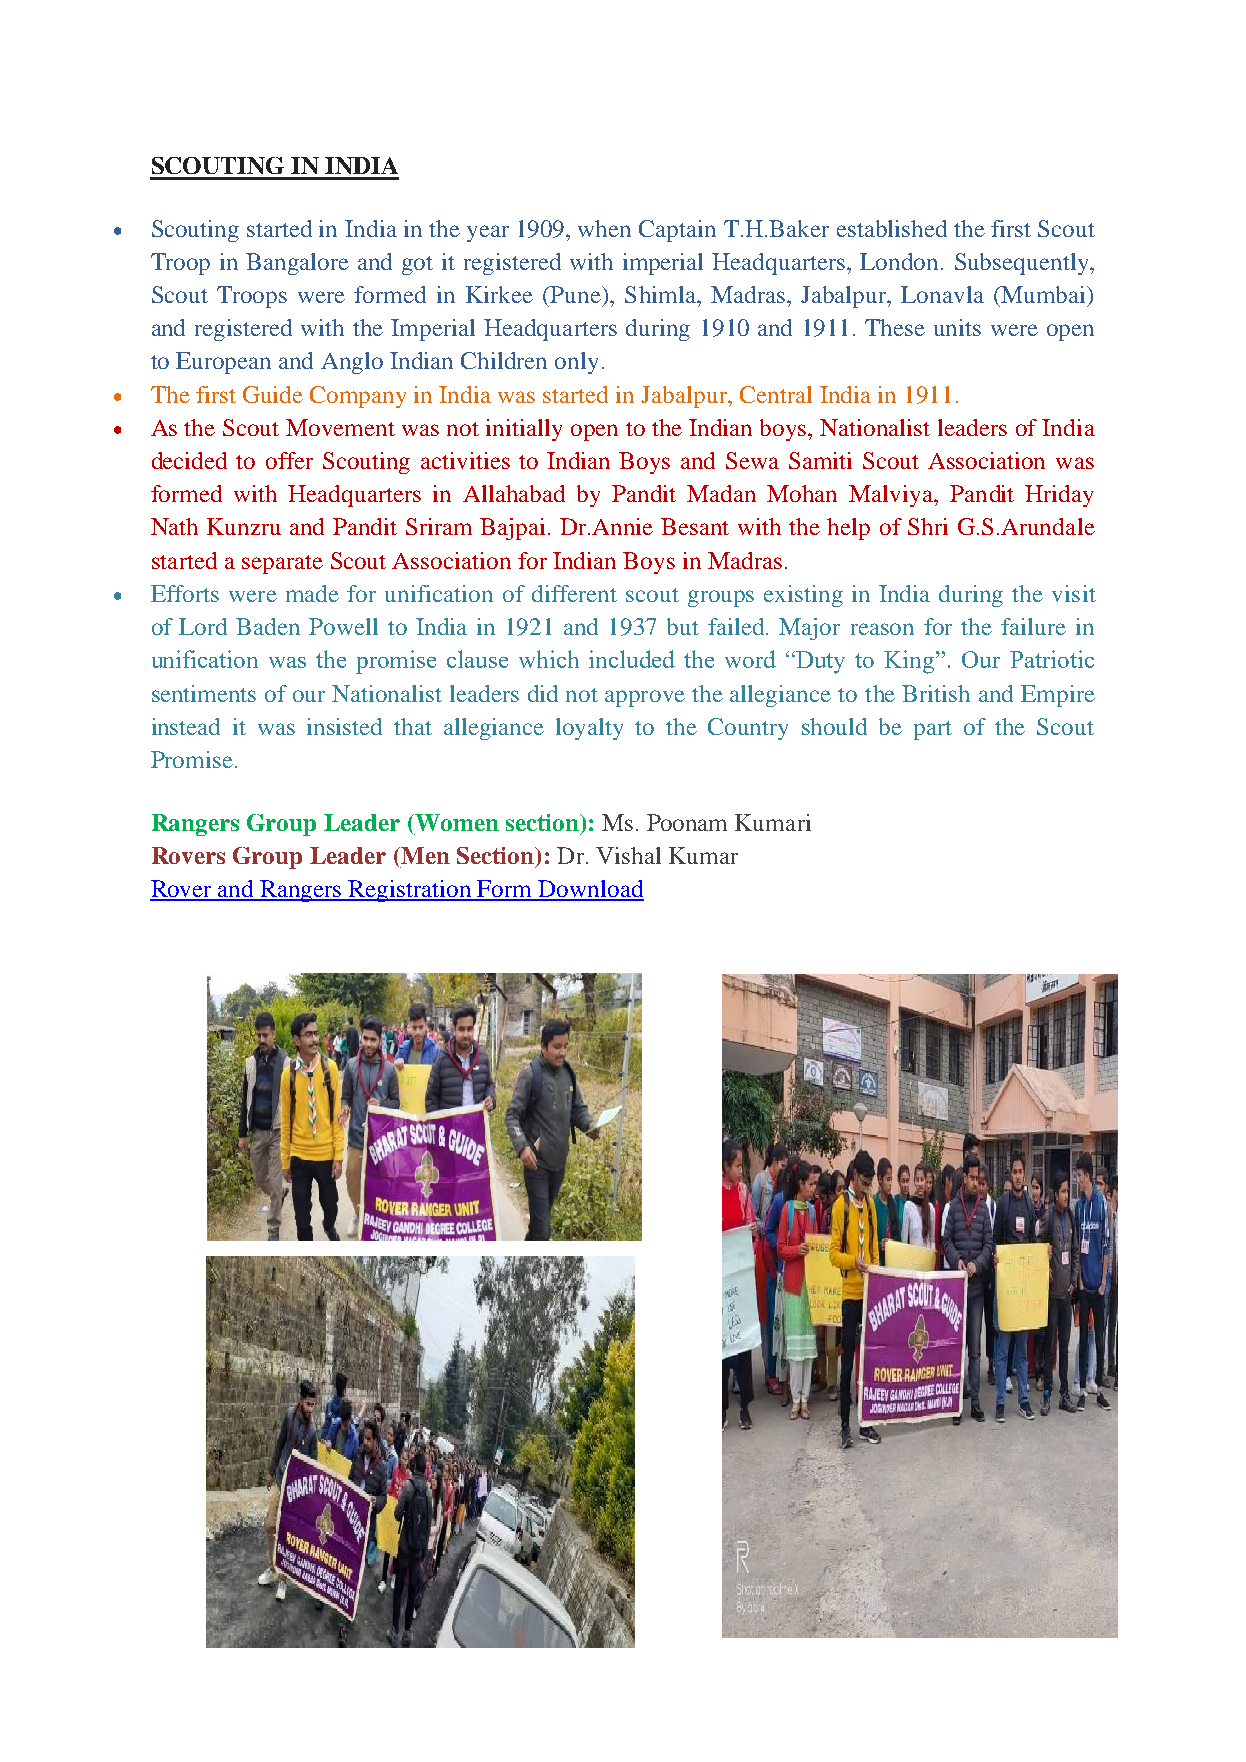 The image size is (1246, 1762). I want to click on Shri, so click(928, 526).
